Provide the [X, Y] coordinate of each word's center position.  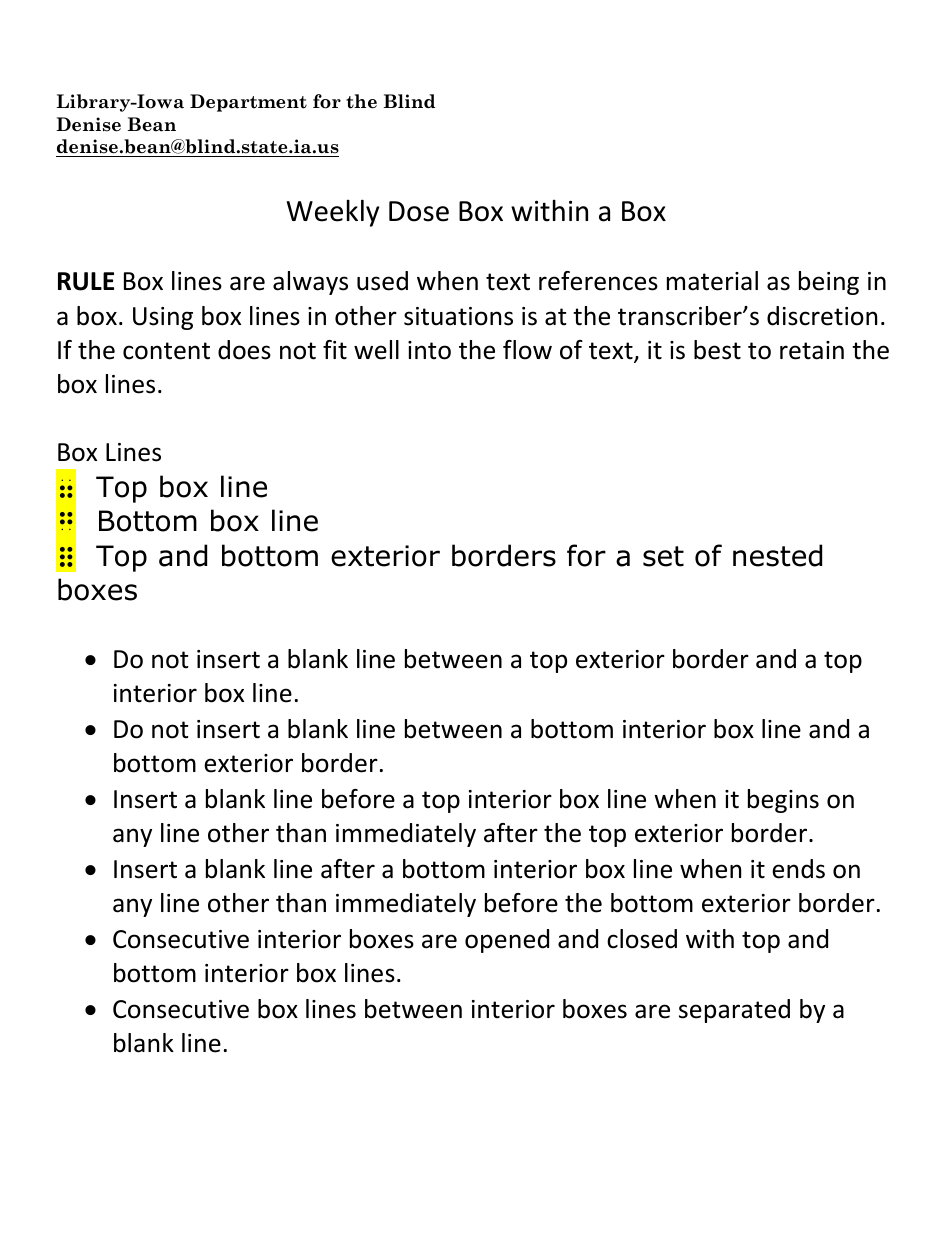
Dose [419, 211]
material [712, 281]
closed [642, 939]
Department [248, 103]
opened [507, 941]
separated [734, 1011]
